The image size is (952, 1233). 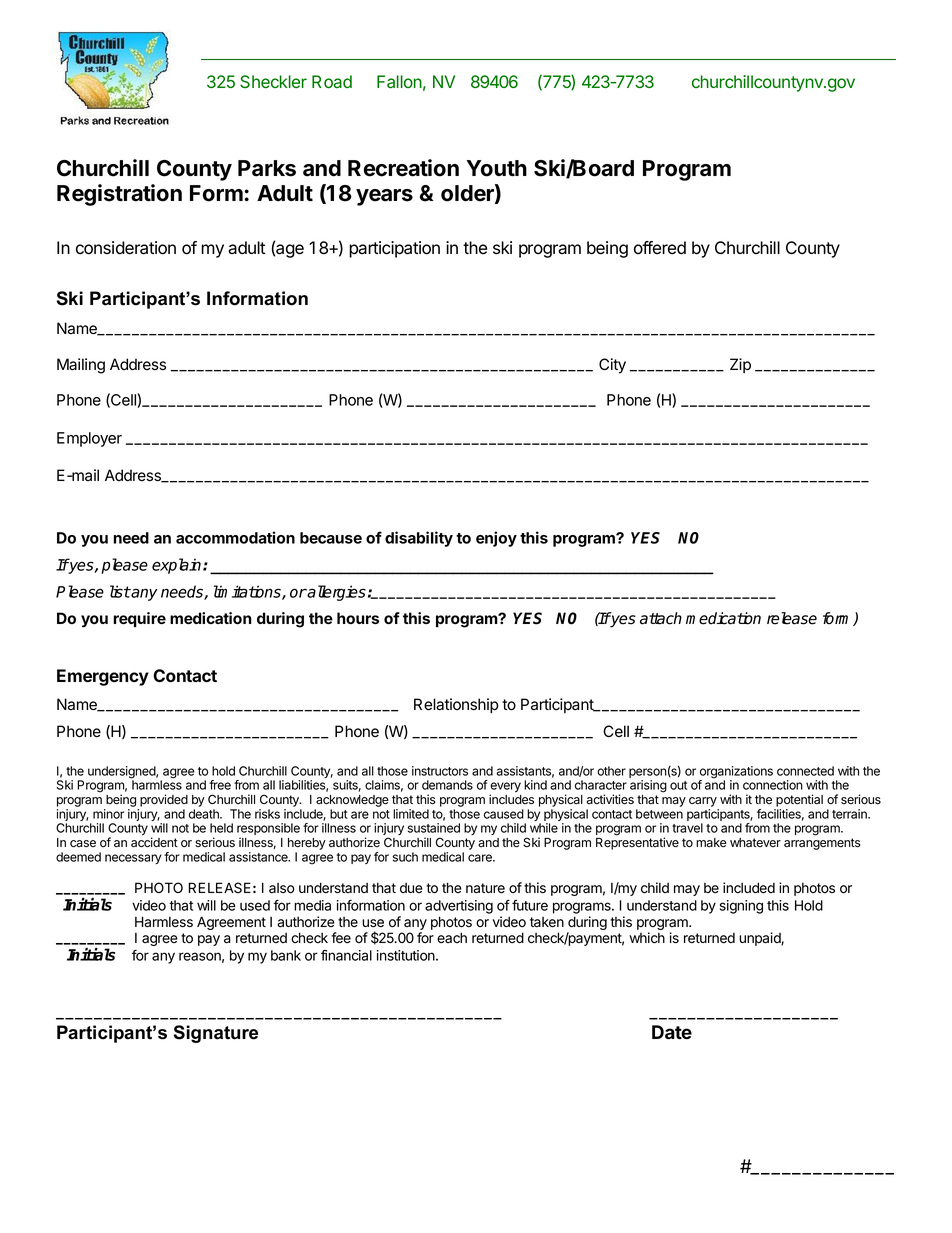 I want to click on enjoy, so click(x=496, y=539).
